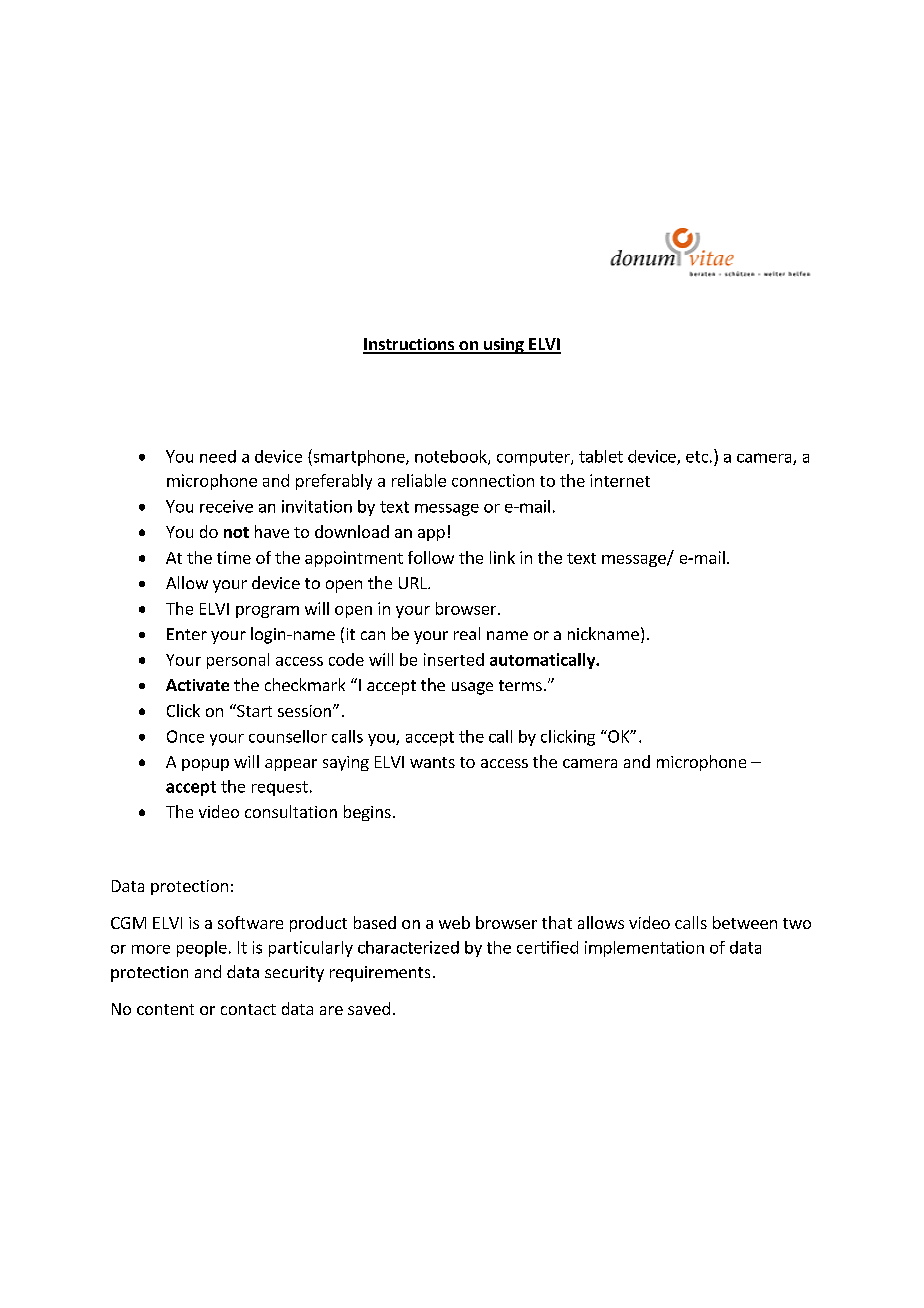 This image has width=924, height=1308. Describe the element at coordinates (493, 480) in the image. I see `connection` at that location.
